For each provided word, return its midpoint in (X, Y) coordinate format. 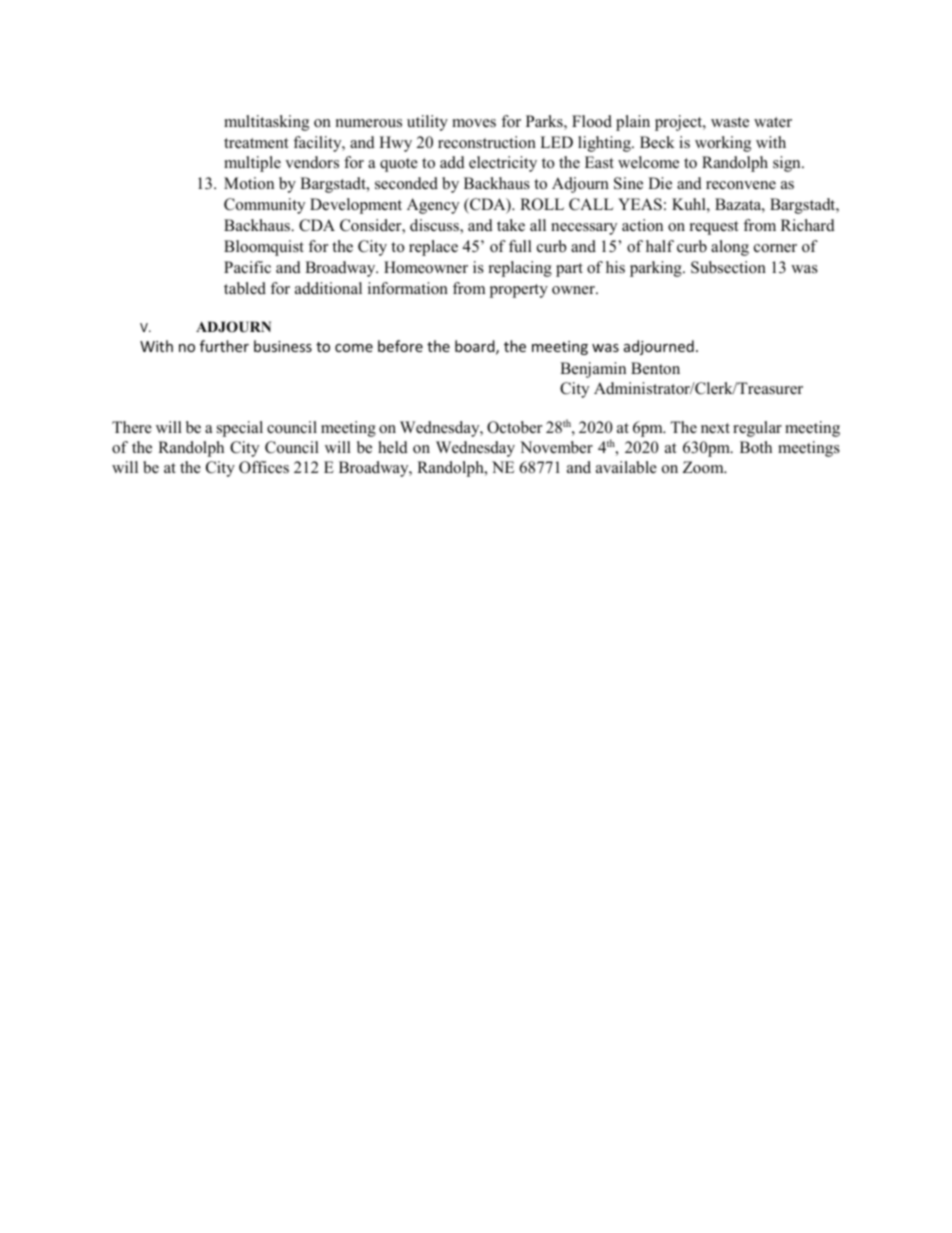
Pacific (247, 267)
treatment (256, 143)
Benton (655, 368)
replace (433, 248)
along (730, 248)
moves (474, 123)
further (224, 346)
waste (730, 122)
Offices (264, 467)
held (393, 447)
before (400, 346)
